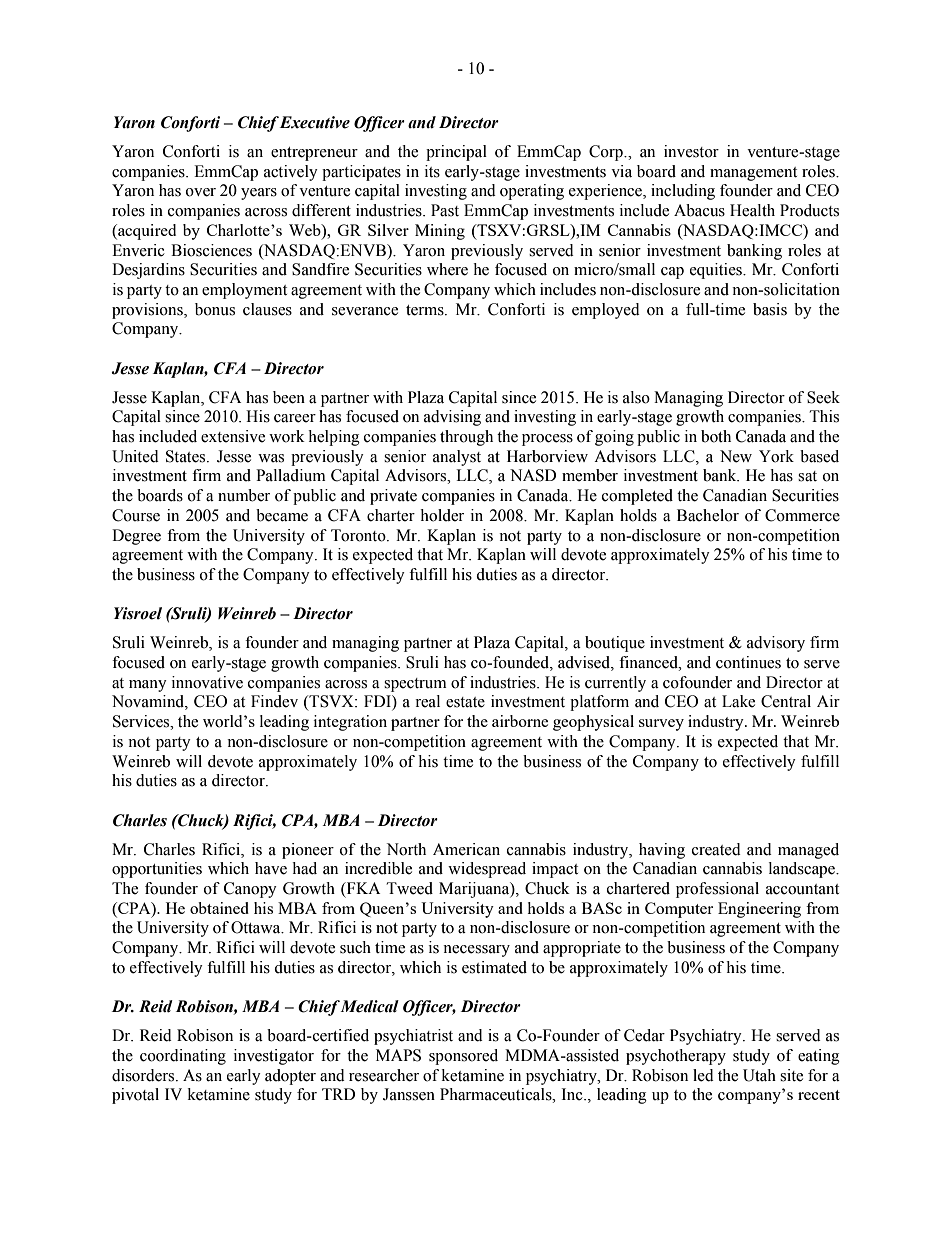 Image resolution: width=952 pixels, height=1233 pixels. What do you see at coordinates (187, 456) in the screenshot?
I see `States` at bounding box center [187, 456].
